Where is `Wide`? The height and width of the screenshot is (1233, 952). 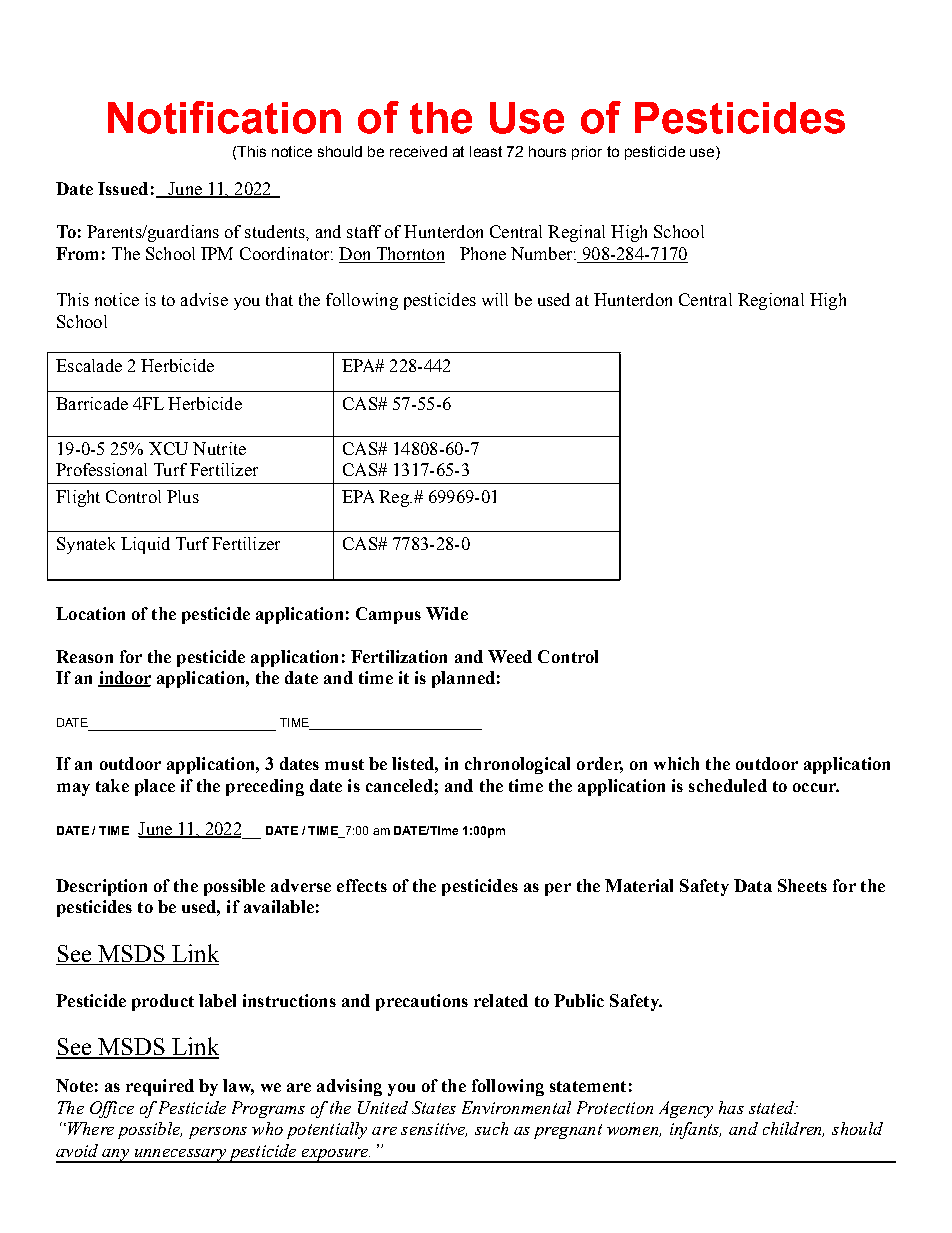 Wide is located at coordinates (447, 613).
